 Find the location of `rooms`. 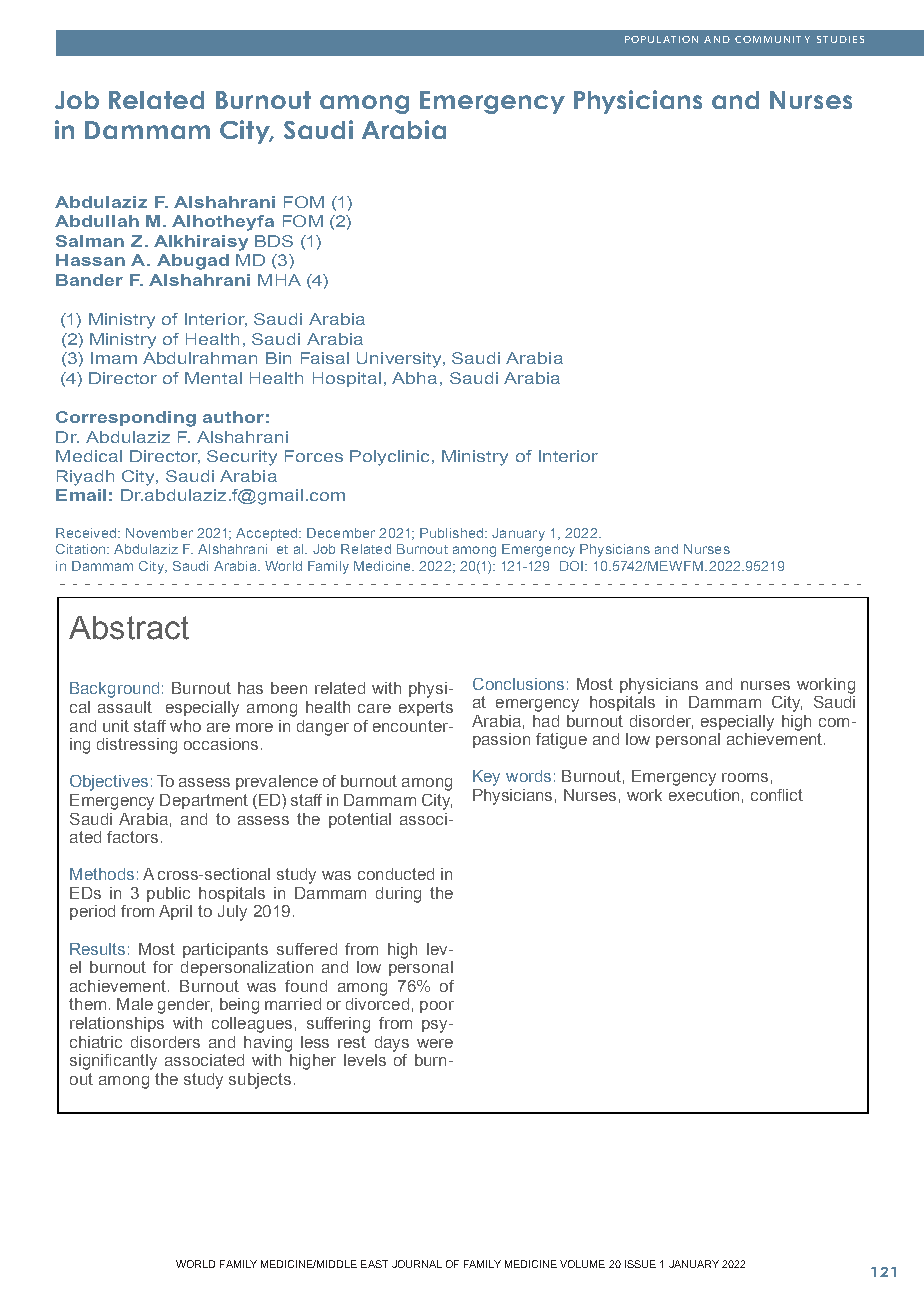

rooms is located at coordinates (745, 777).
